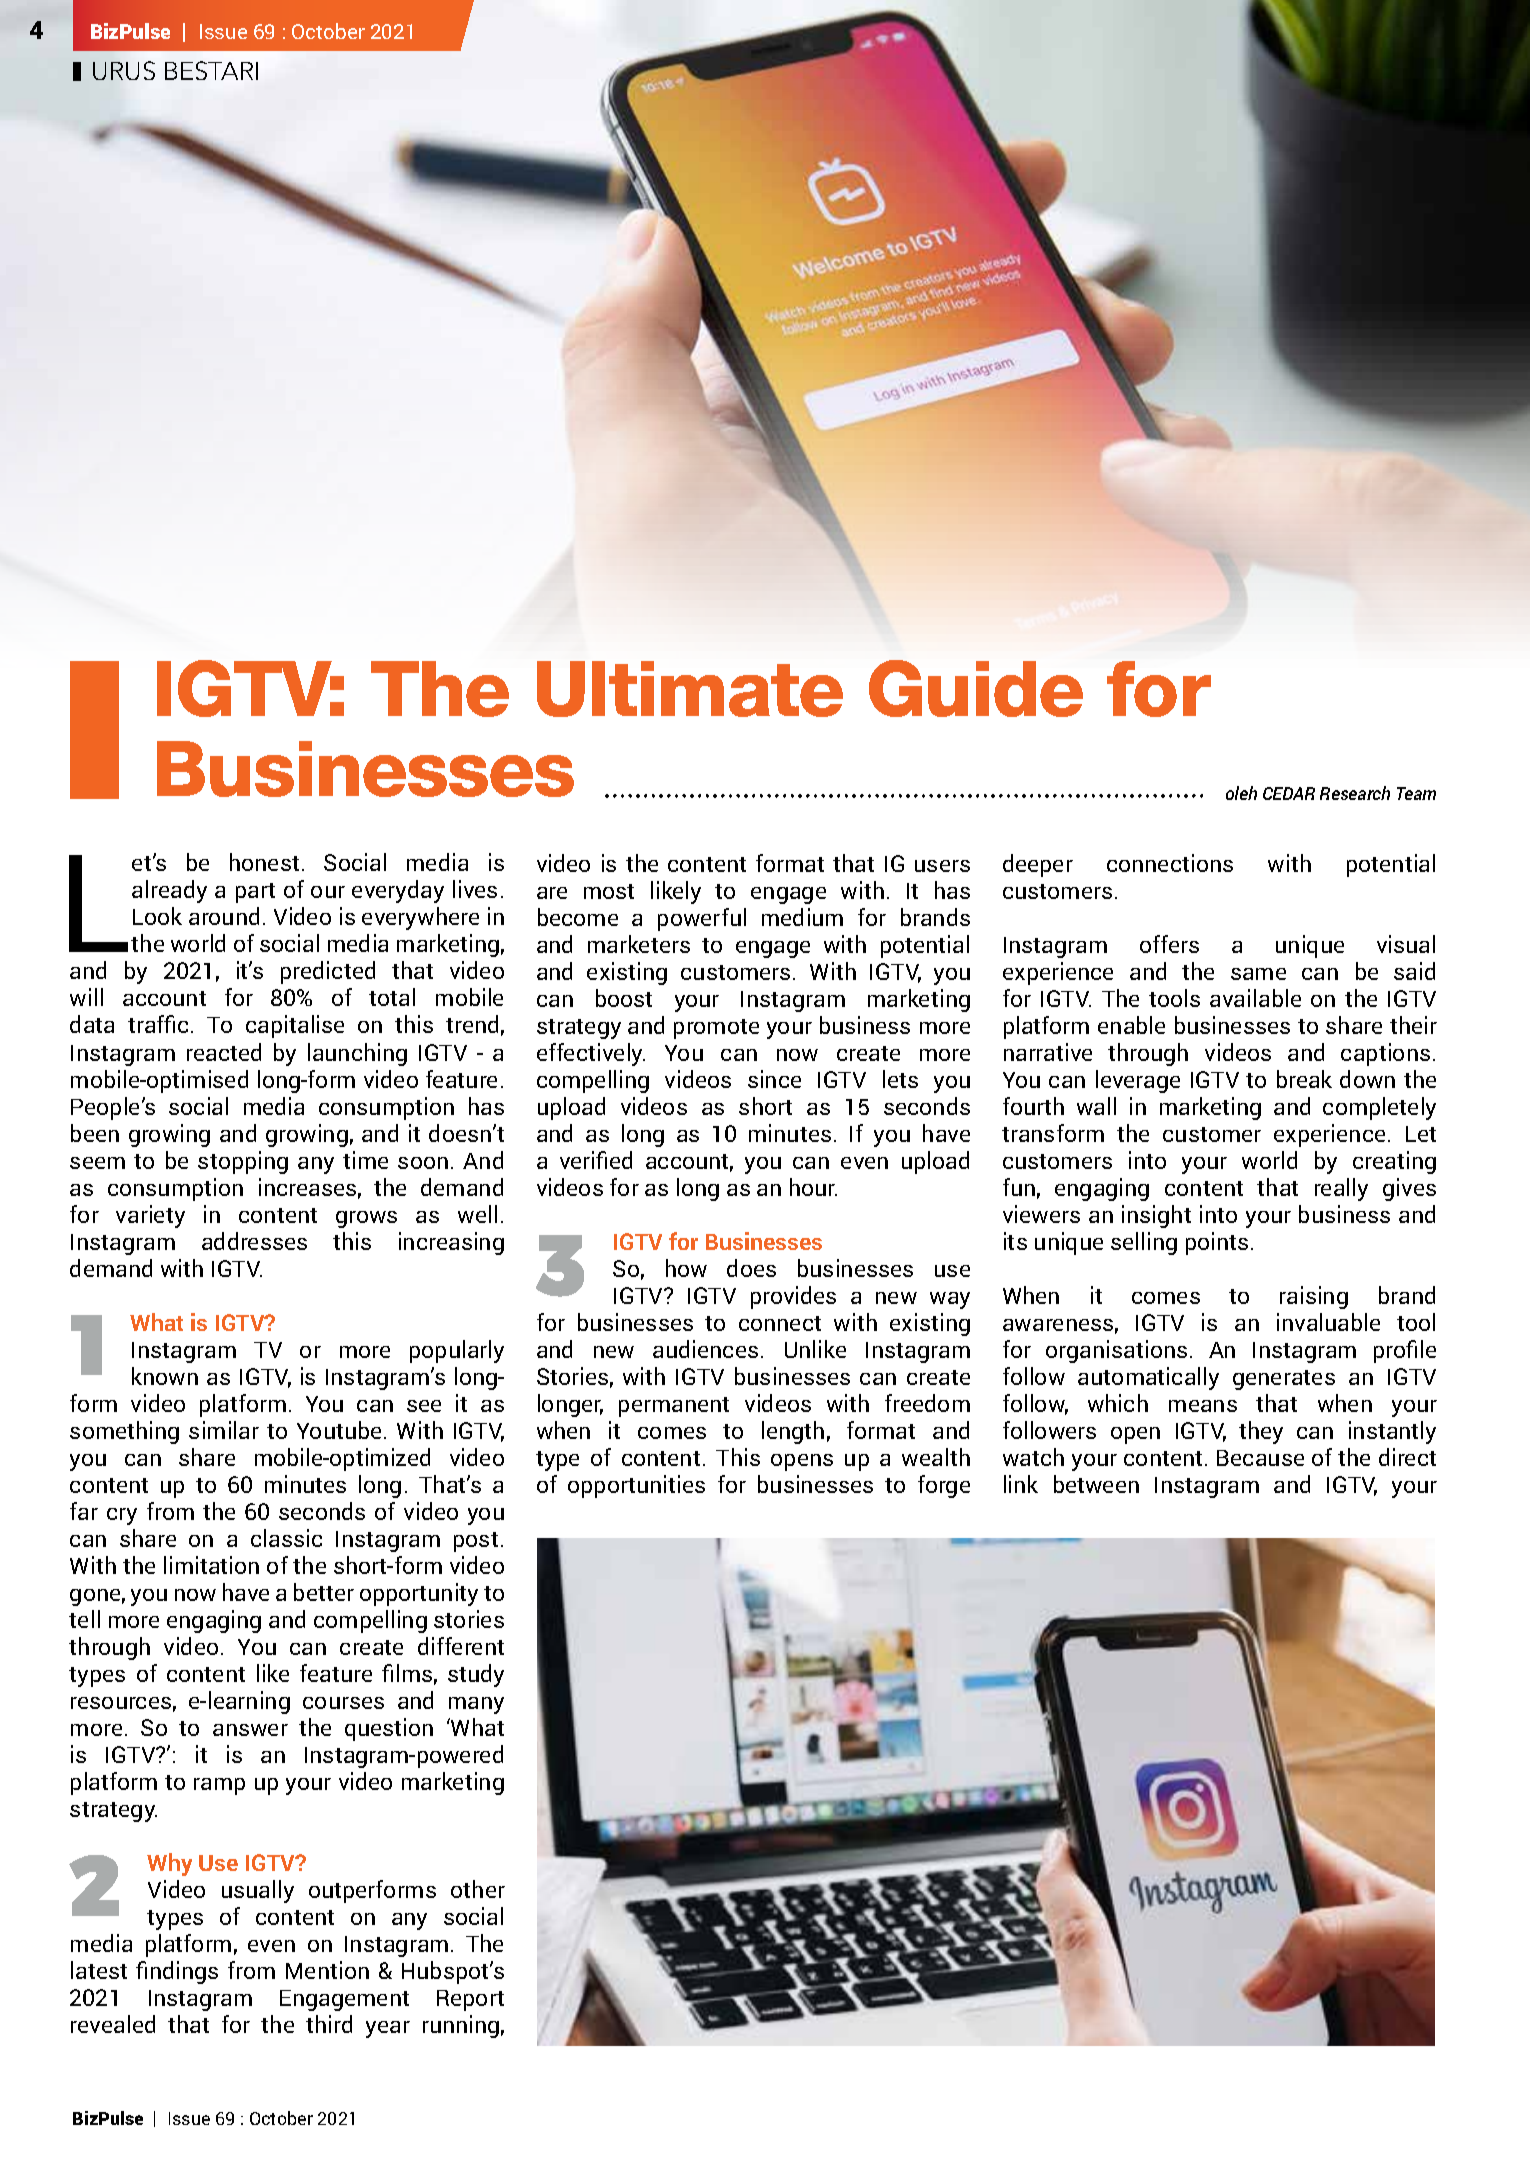 This screenshot has width=1530, height=2165. I want to click on other, so click(478, 1889).
